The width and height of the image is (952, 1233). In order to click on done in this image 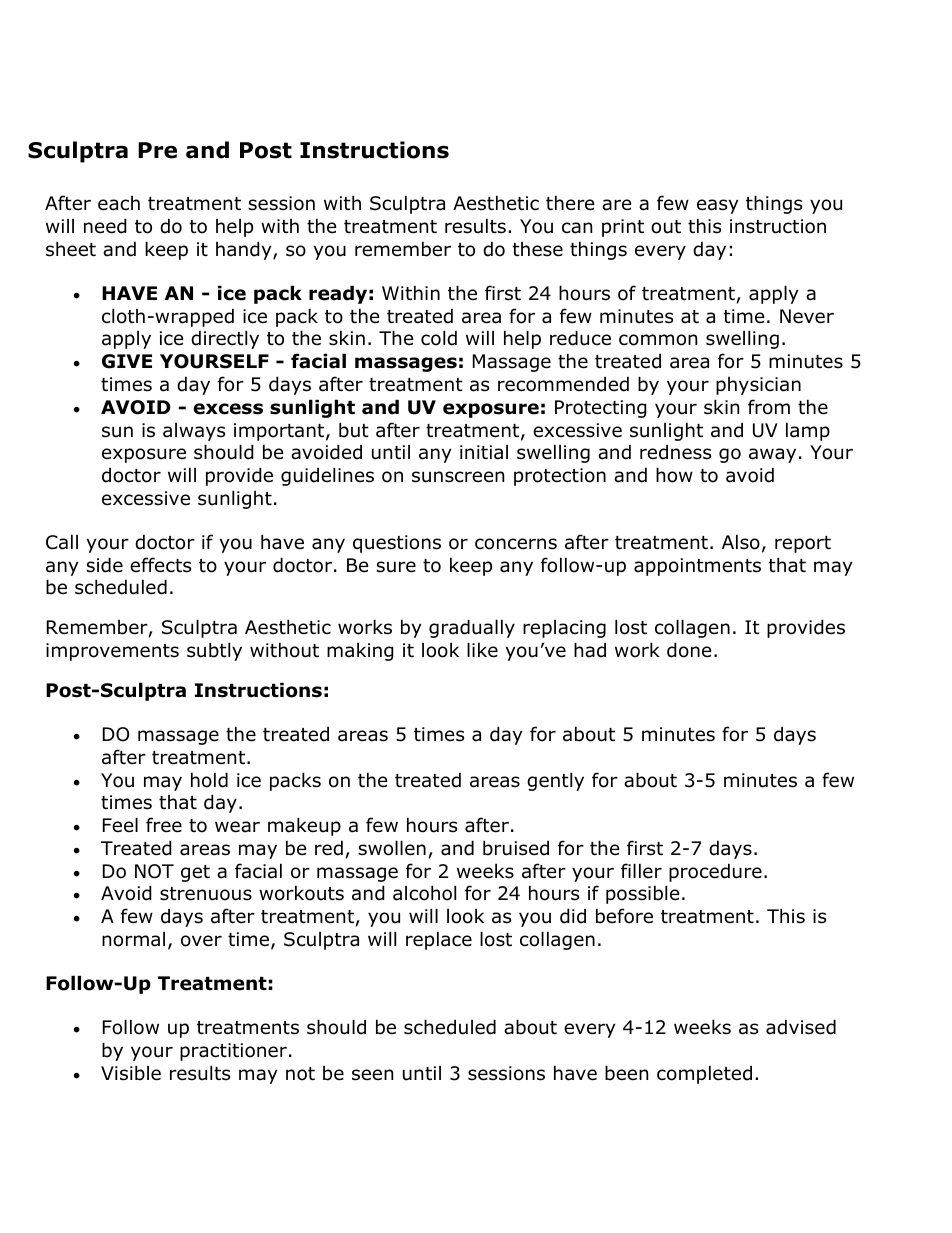, I will do `click(689, 650)`.
